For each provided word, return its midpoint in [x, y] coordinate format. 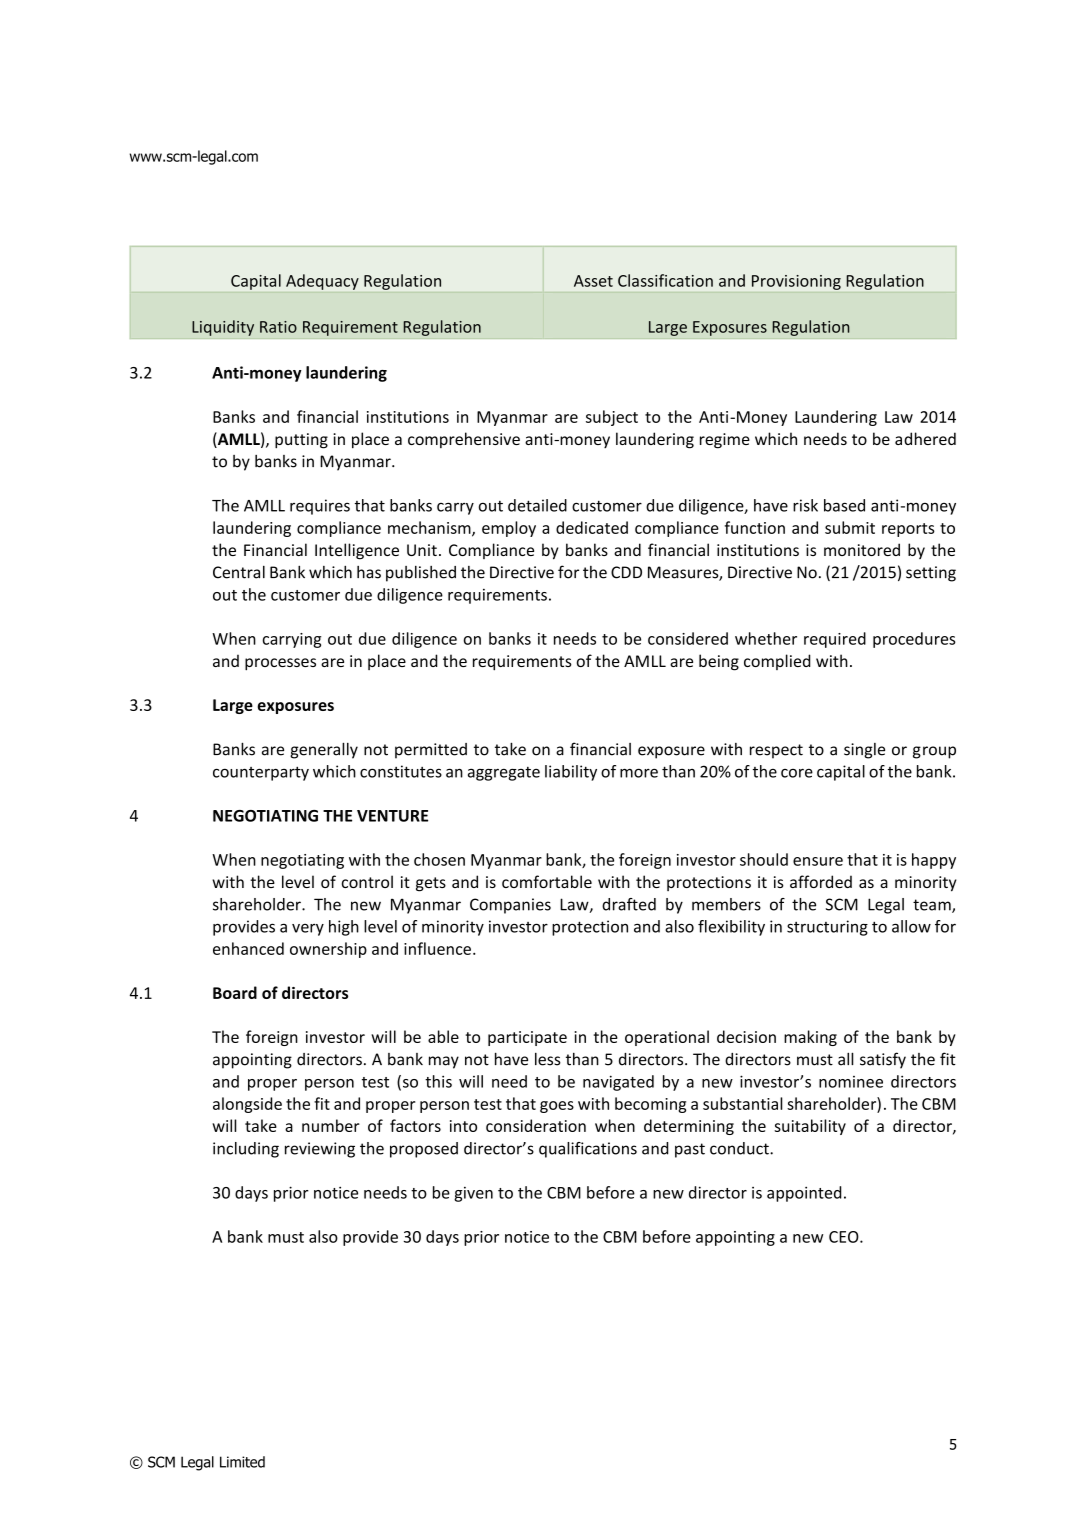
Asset [593, 281]
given [473, 1194]
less [548, 1059]
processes [280, 664]
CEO [845, 1237]
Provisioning [796, 282]
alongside [247, 1105]
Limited [242, 1462]
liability [571, 773]
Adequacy [322, 282]
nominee [851, 1082]
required [835, 640]
